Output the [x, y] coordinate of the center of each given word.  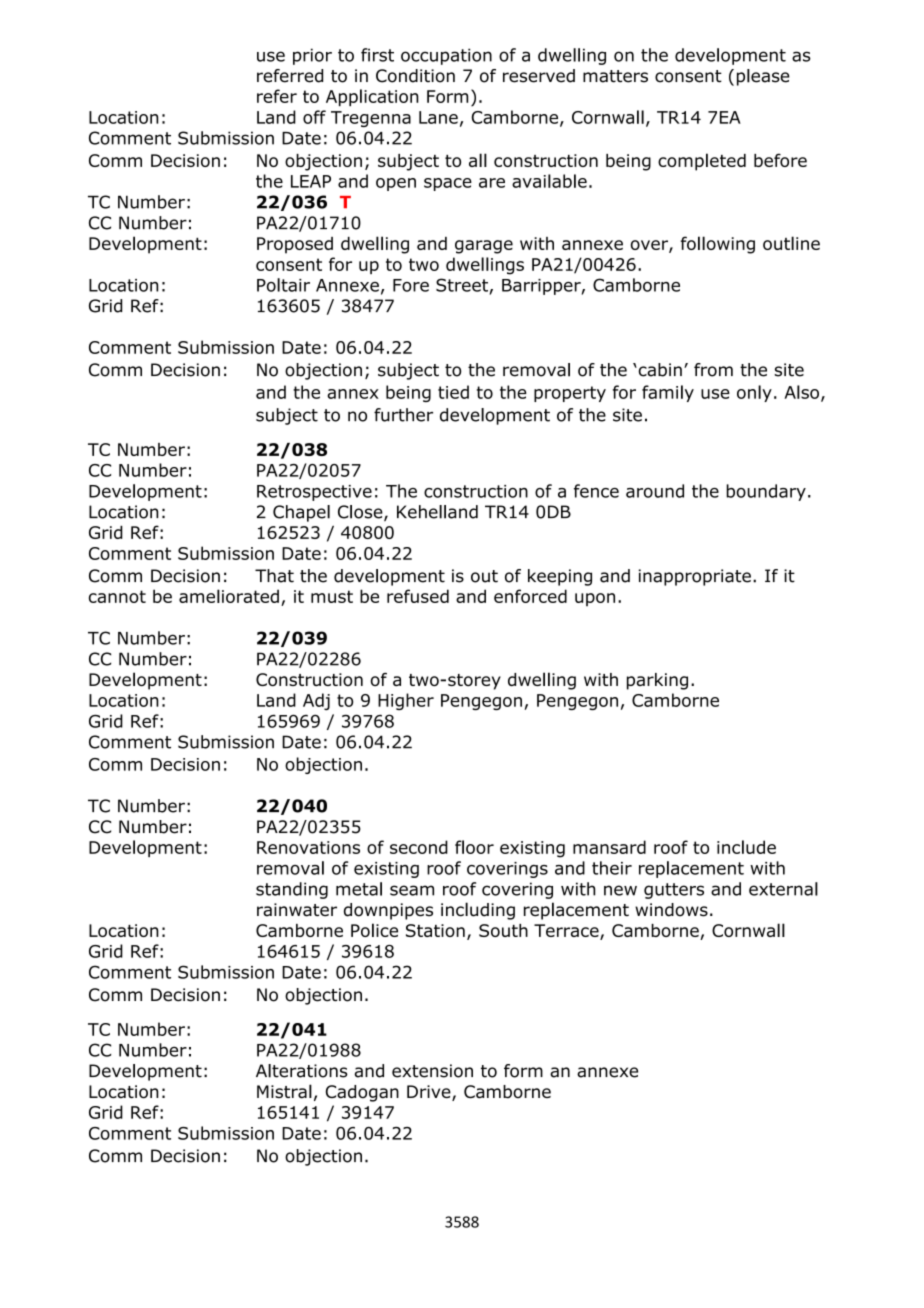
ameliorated [229, 596]
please [763, 77]
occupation [446, 56]
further [403, 415]
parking [657, 681]
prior [312, 56]
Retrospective [314, 493]
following [718, 245]
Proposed [295, 245]
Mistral [284, 1091]
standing [292, 890]
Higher [406, 701]
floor [474, 847]
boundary [766, 492]
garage [484, 247]
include [746, 847]
